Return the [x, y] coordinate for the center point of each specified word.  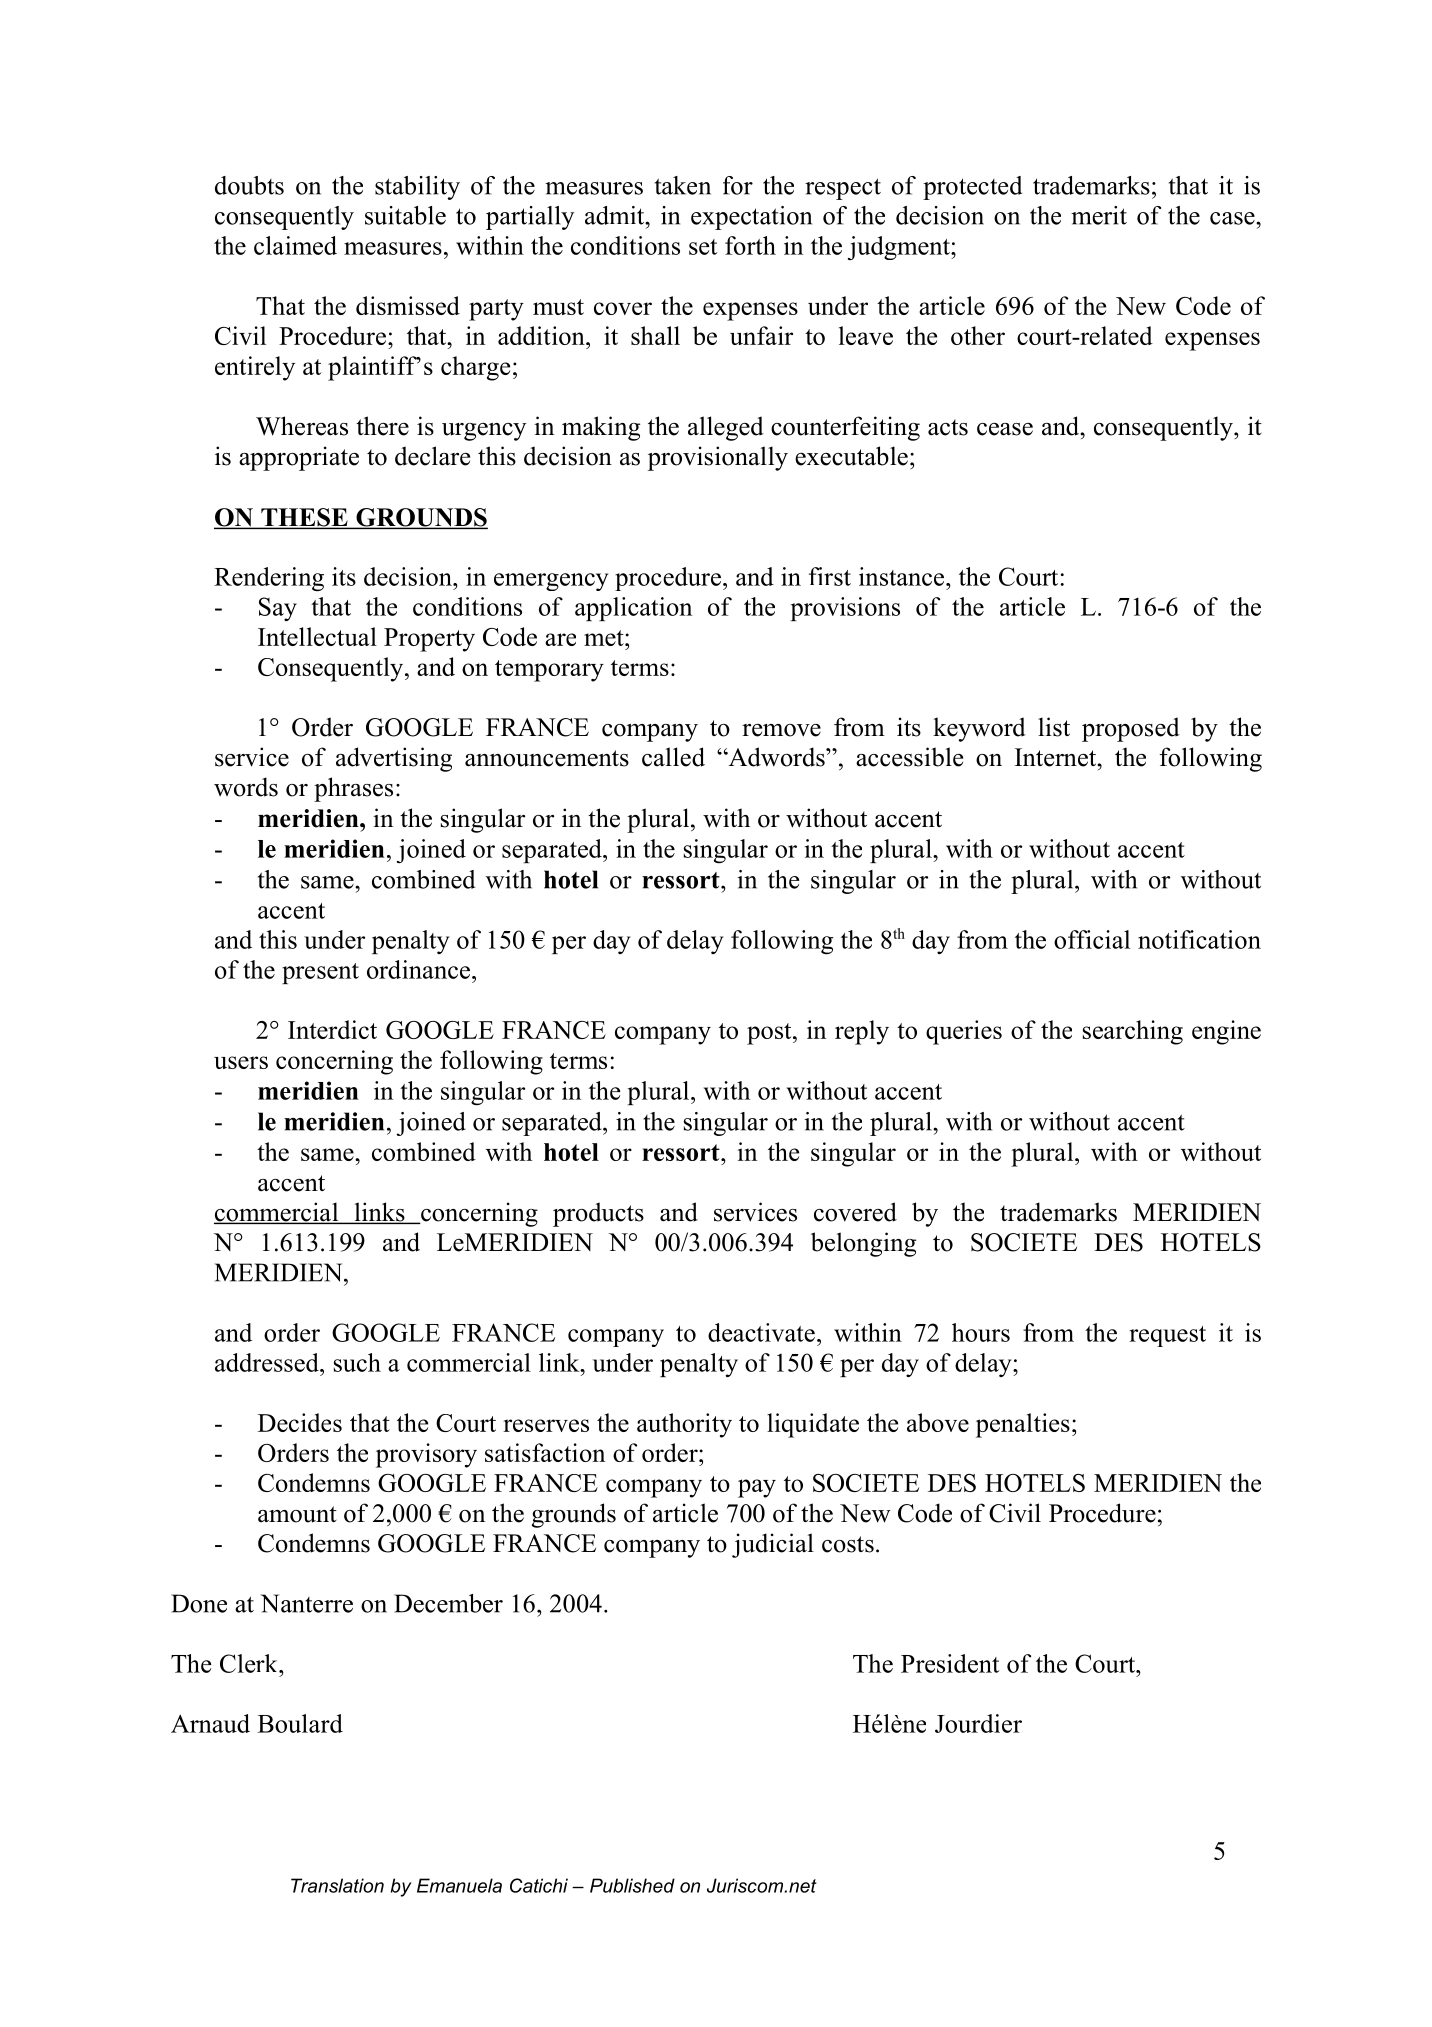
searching [1133, 1032]
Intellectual [317, 636]
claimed [295, 245]
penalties [1023, 1425]
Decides [300, 1422]
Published [632, 1885]
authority [684, 1425]
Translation [337, 1885]
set [703, 247]
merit [1099, 215]
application [633, 609]
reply [862, 1032]
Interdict [332, 1029]
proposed [1131, 729]
